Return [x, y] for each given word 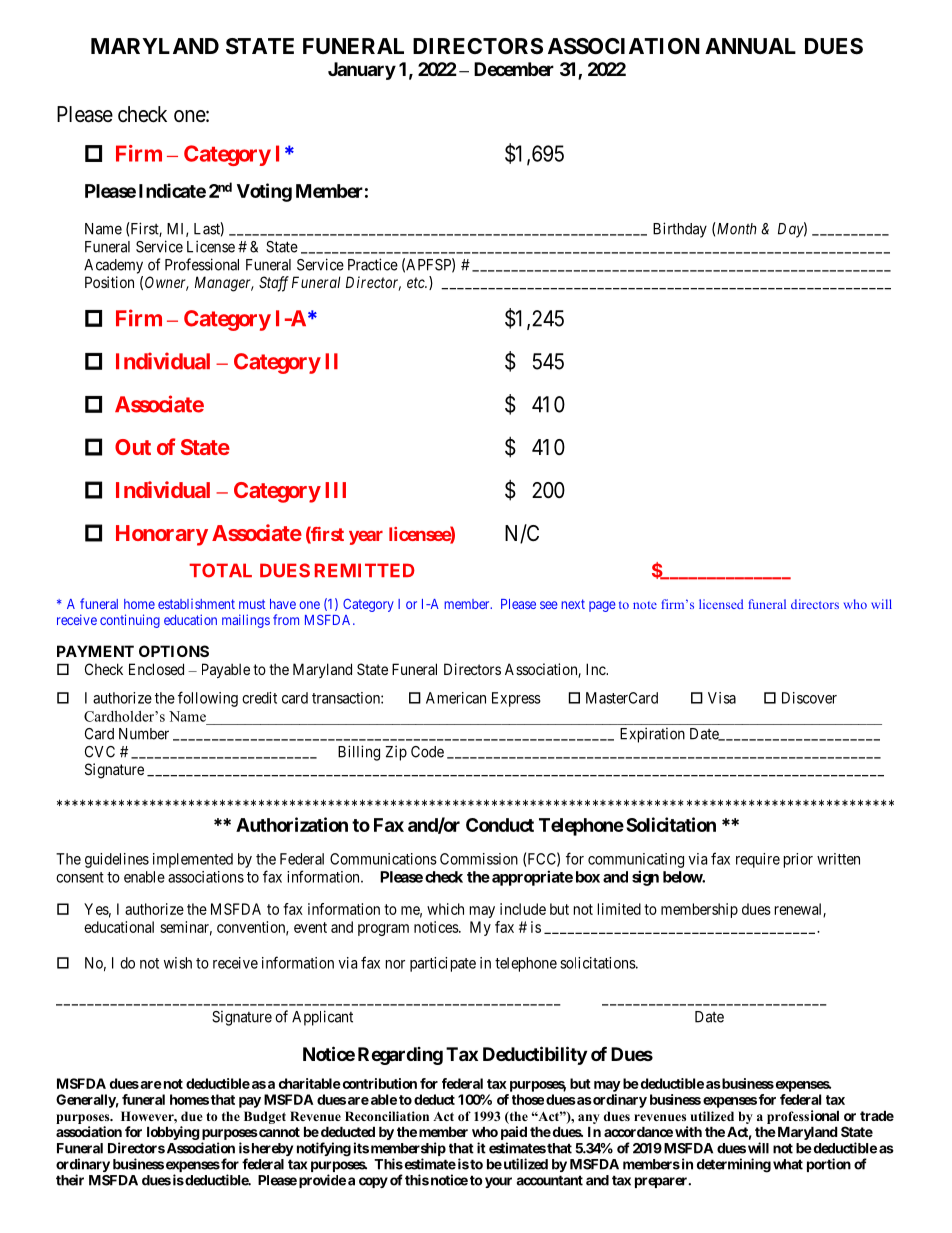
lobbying [173, 1133]
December [514, 69]
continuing [130, 621]
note [645, 605]
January [362, 71]
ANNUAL [750, 46]
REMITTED [365, 570]
